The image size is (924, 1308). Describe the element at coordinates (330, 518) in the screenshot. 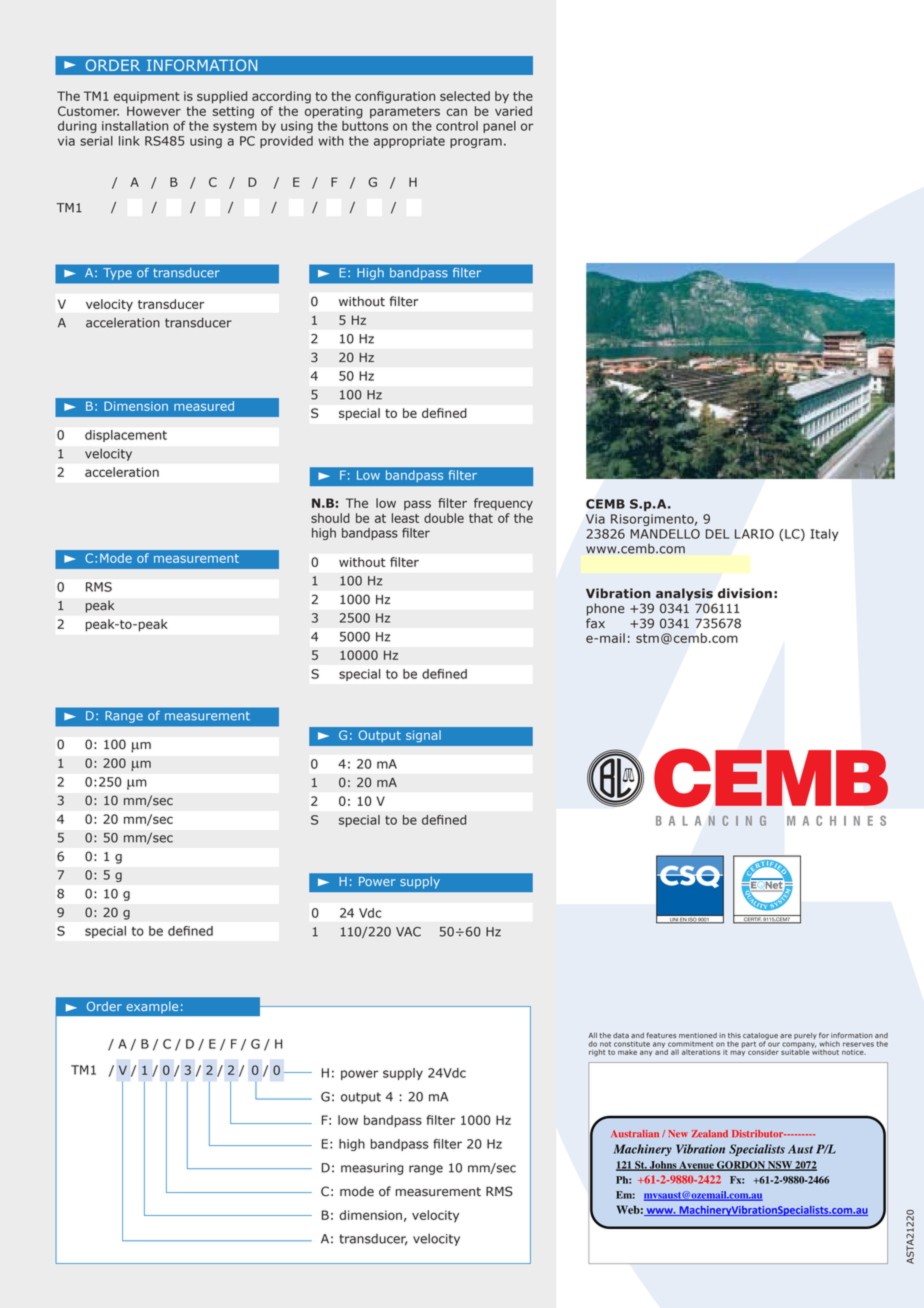

I see `should` at that location.
